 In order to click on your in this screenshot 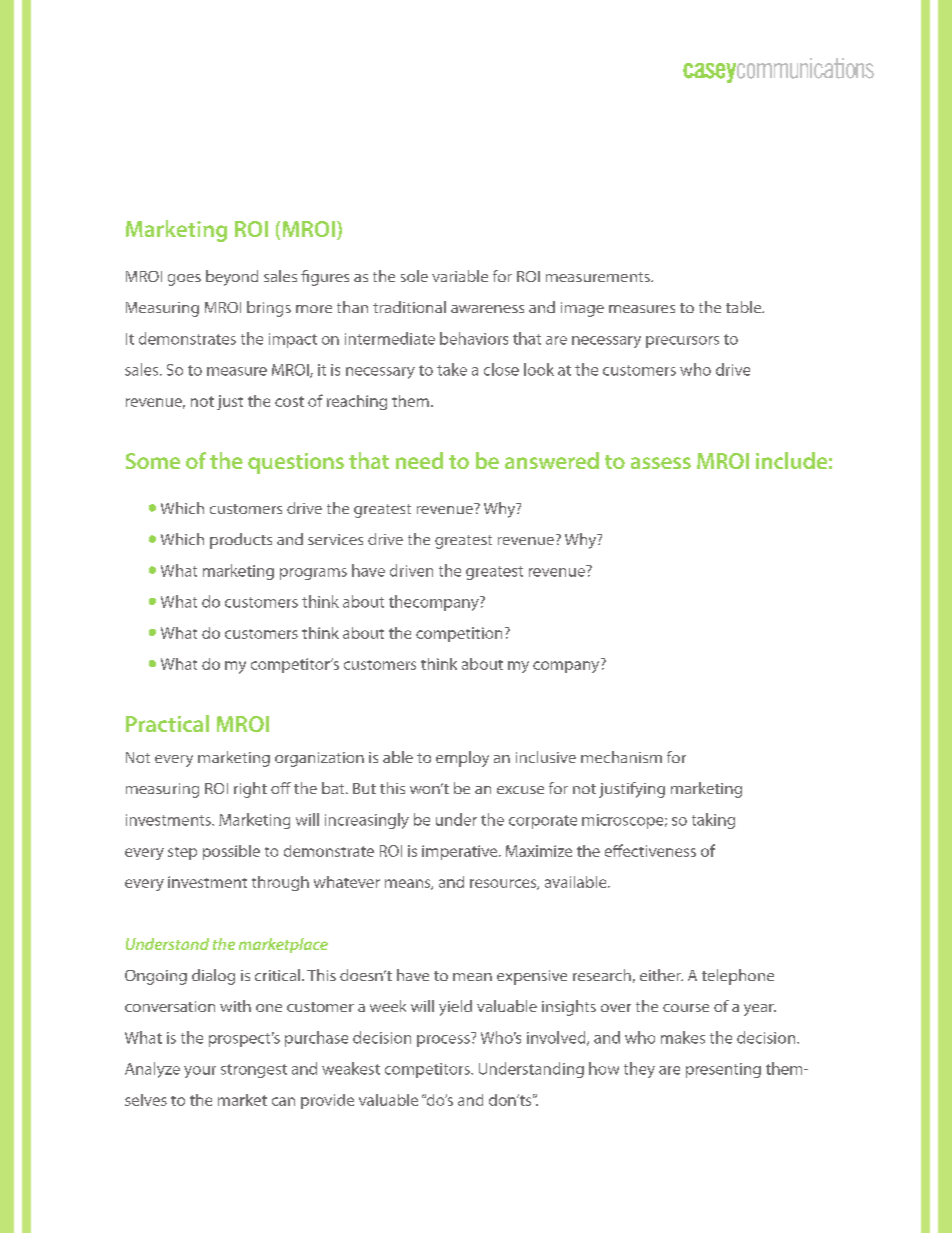, I will do `click(200, 1072)`.
